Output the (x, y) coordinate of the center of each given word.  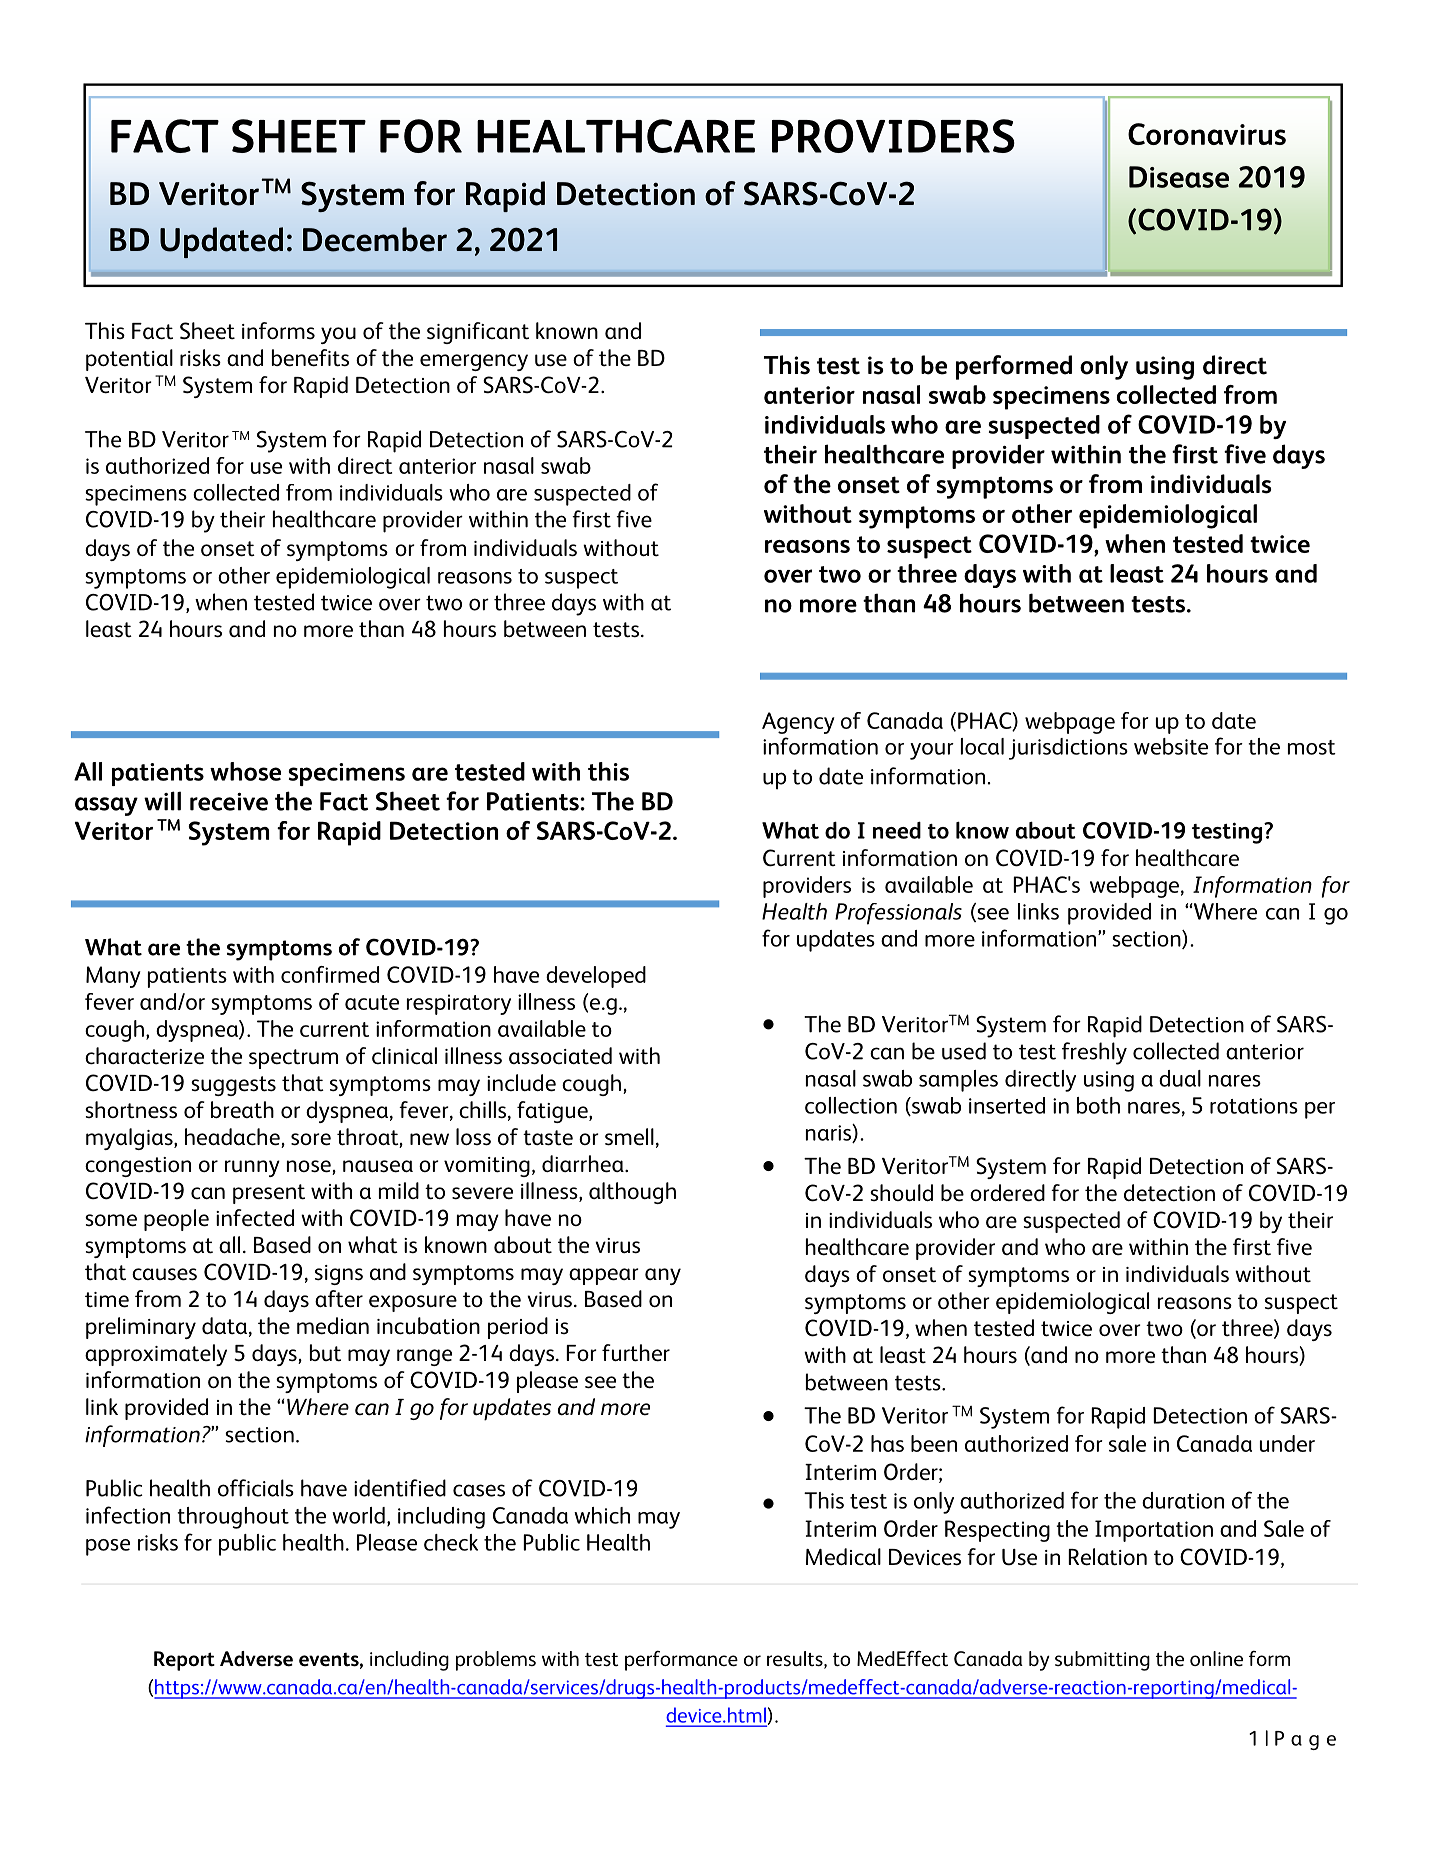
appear (604, 1276)
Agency (798, 723)
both (1098, 1105)
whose (245, 771)
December (375, 239)
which (602, 1515)
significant (478, 333)
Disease (1179, 177)
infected (255, 1218)
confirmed (330, 974)
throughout (233, 1518)
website (1171, 746)
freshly (1094, 1053)
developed (596, 977)
